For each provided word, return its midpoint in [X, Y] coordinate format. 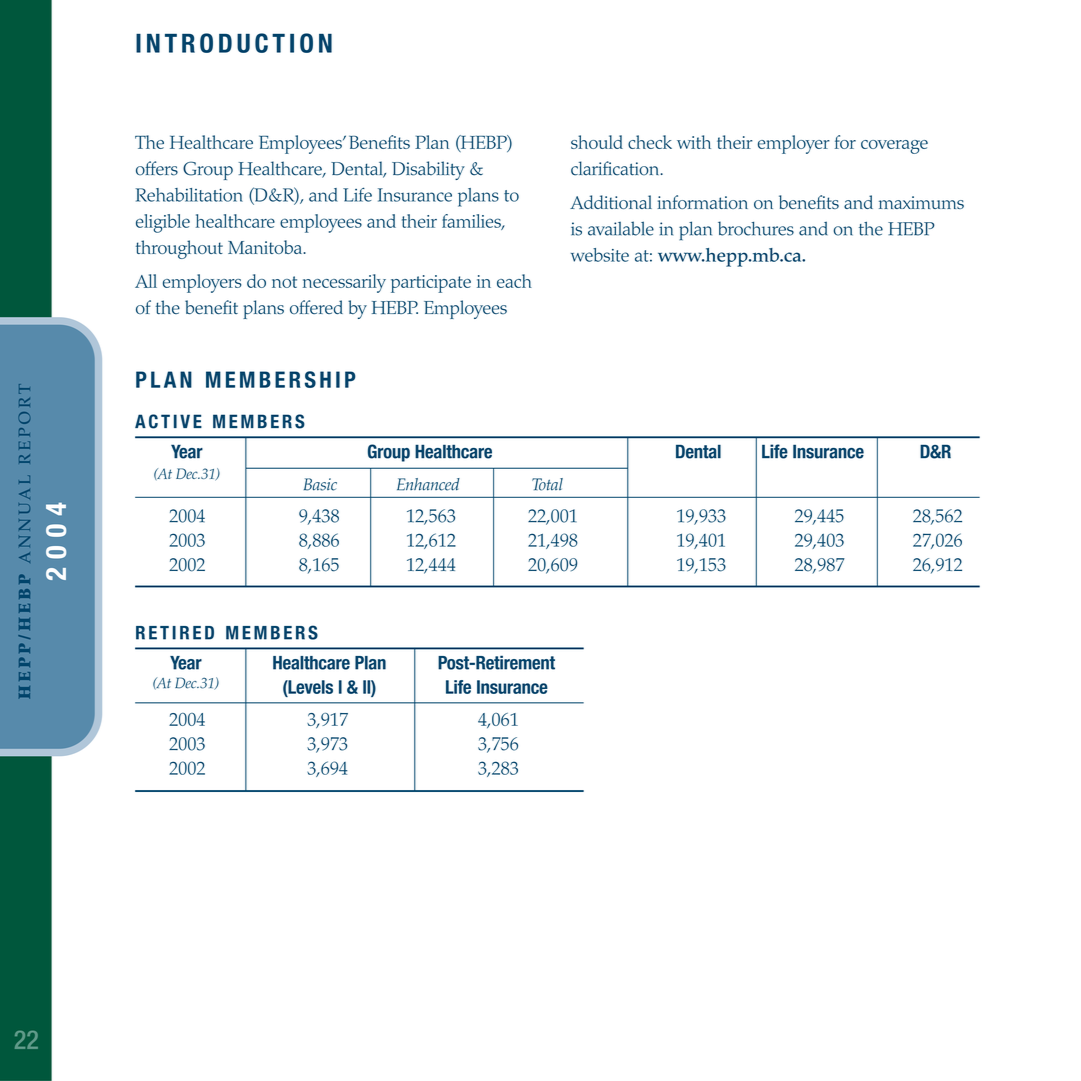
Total [547, 484]
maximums [921, 202]
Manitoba [266, 247]
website [600, 255]
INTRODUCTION [234, 43]
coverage [894, 147]
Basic [320, 484]
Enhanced [428, 484]
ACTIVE [168, 421]
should [597, 142]
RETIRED [175, 633]
